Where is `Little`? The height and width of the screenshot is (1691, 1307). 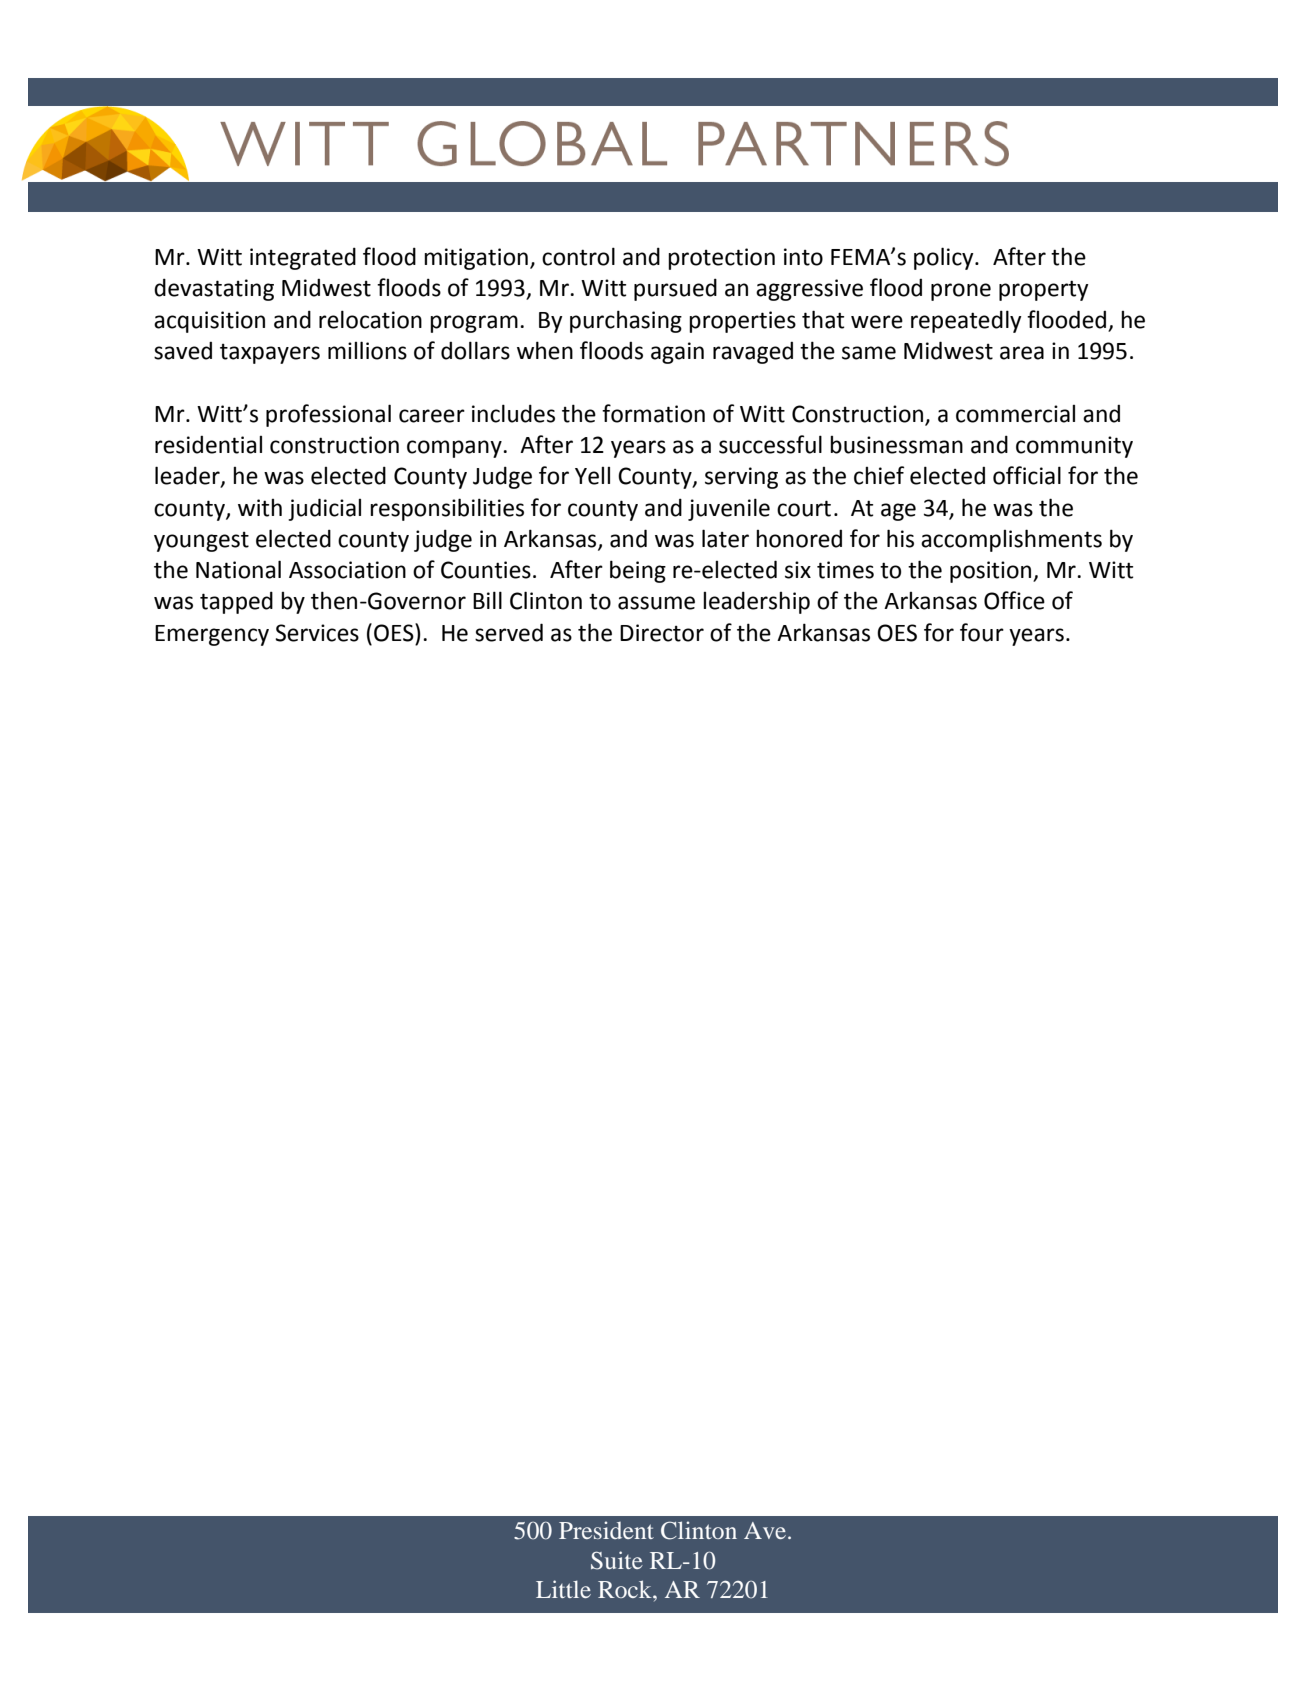 Little is located at coordinates (563, 1589).
